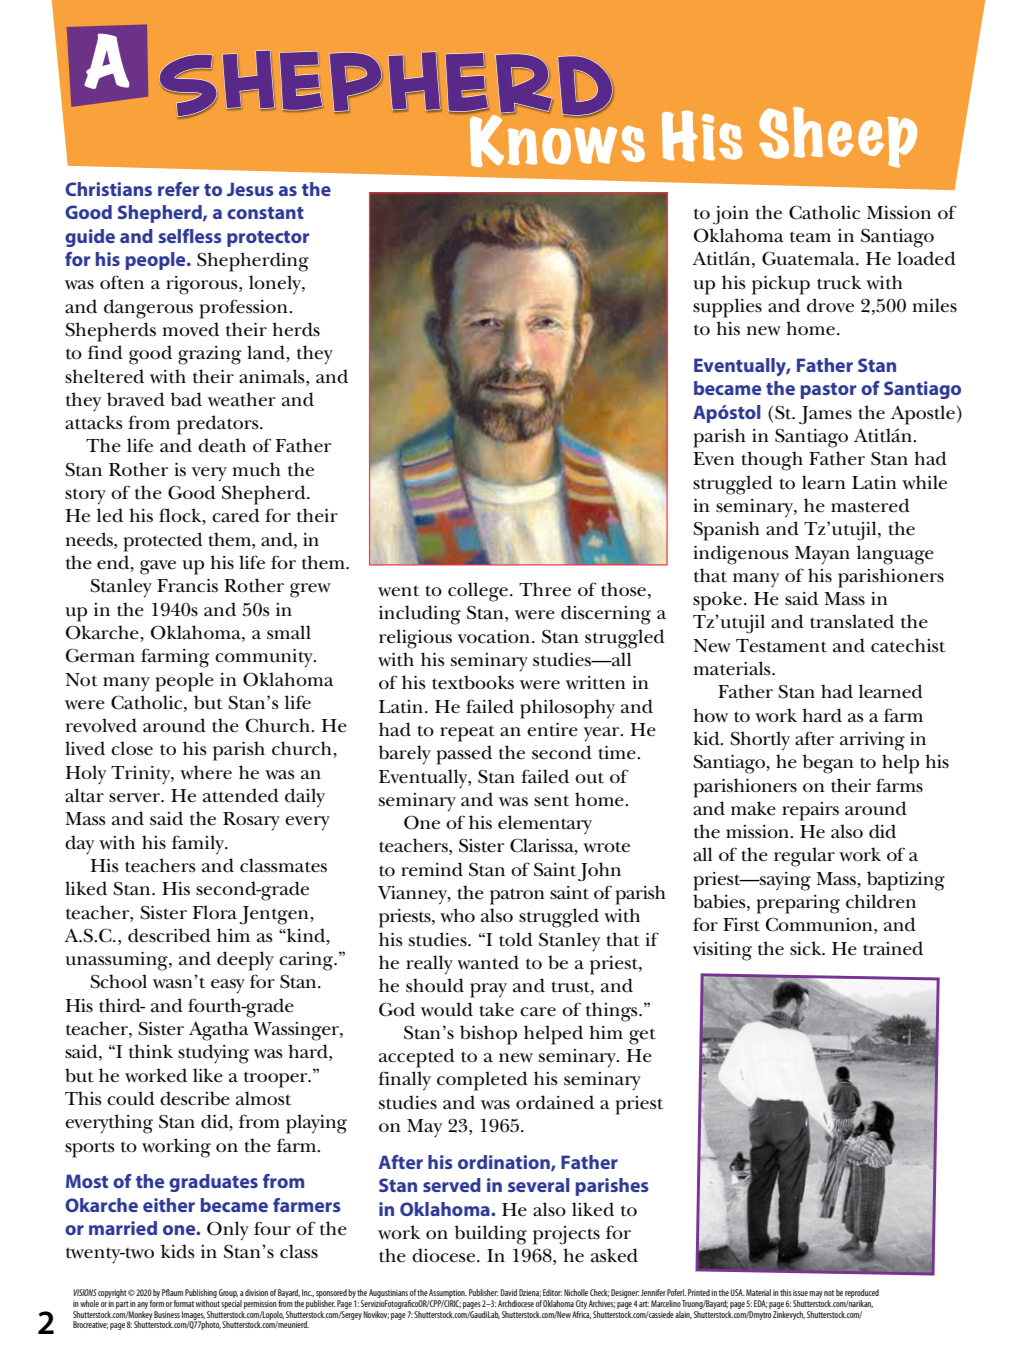 The width and height of the document is (1032, 1355). What do you see at coordinates (862, 1293) in the document?
I see `reproduced` at bounding box center [862, 1293].
